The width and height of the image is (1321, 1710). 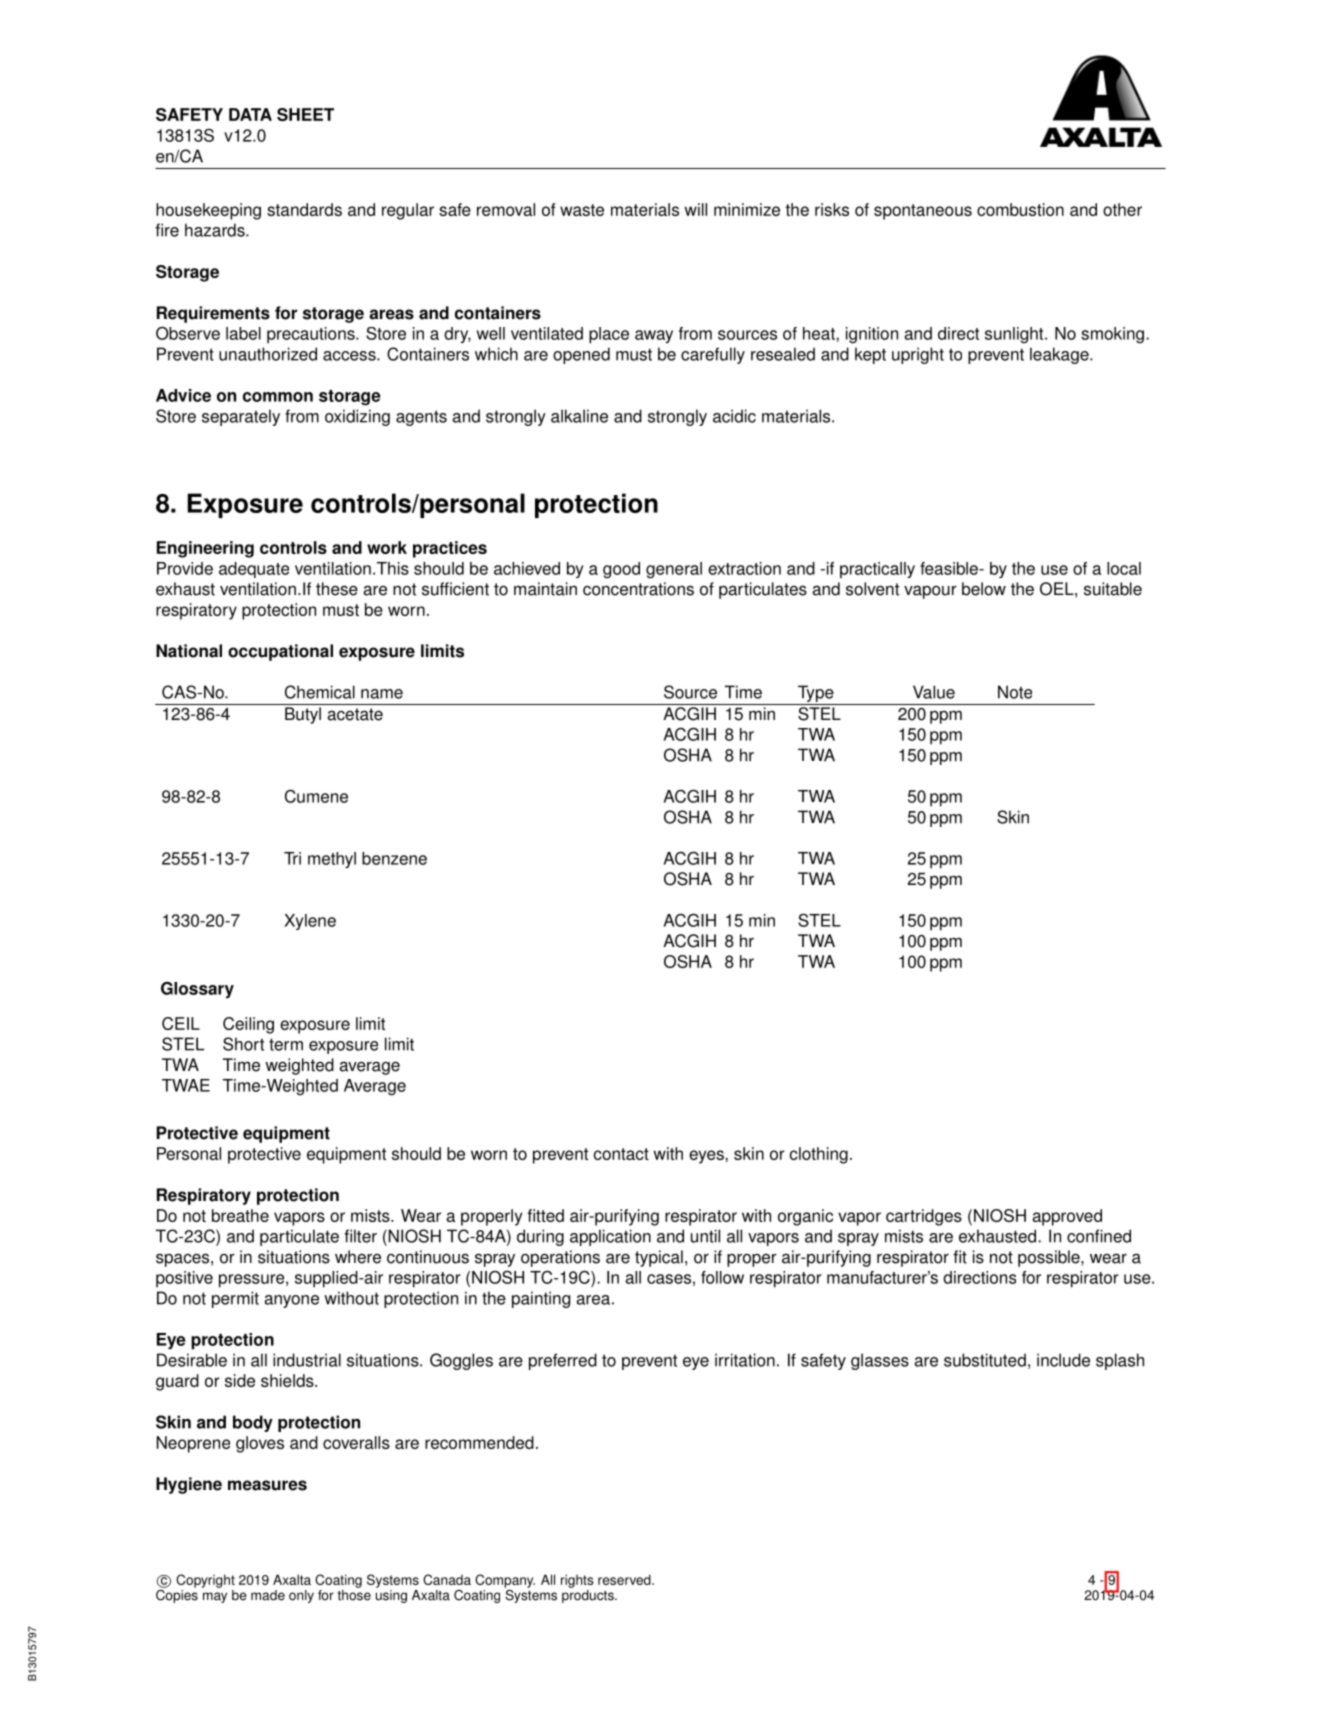 I want to click on will, so click(x=696, y=209).
